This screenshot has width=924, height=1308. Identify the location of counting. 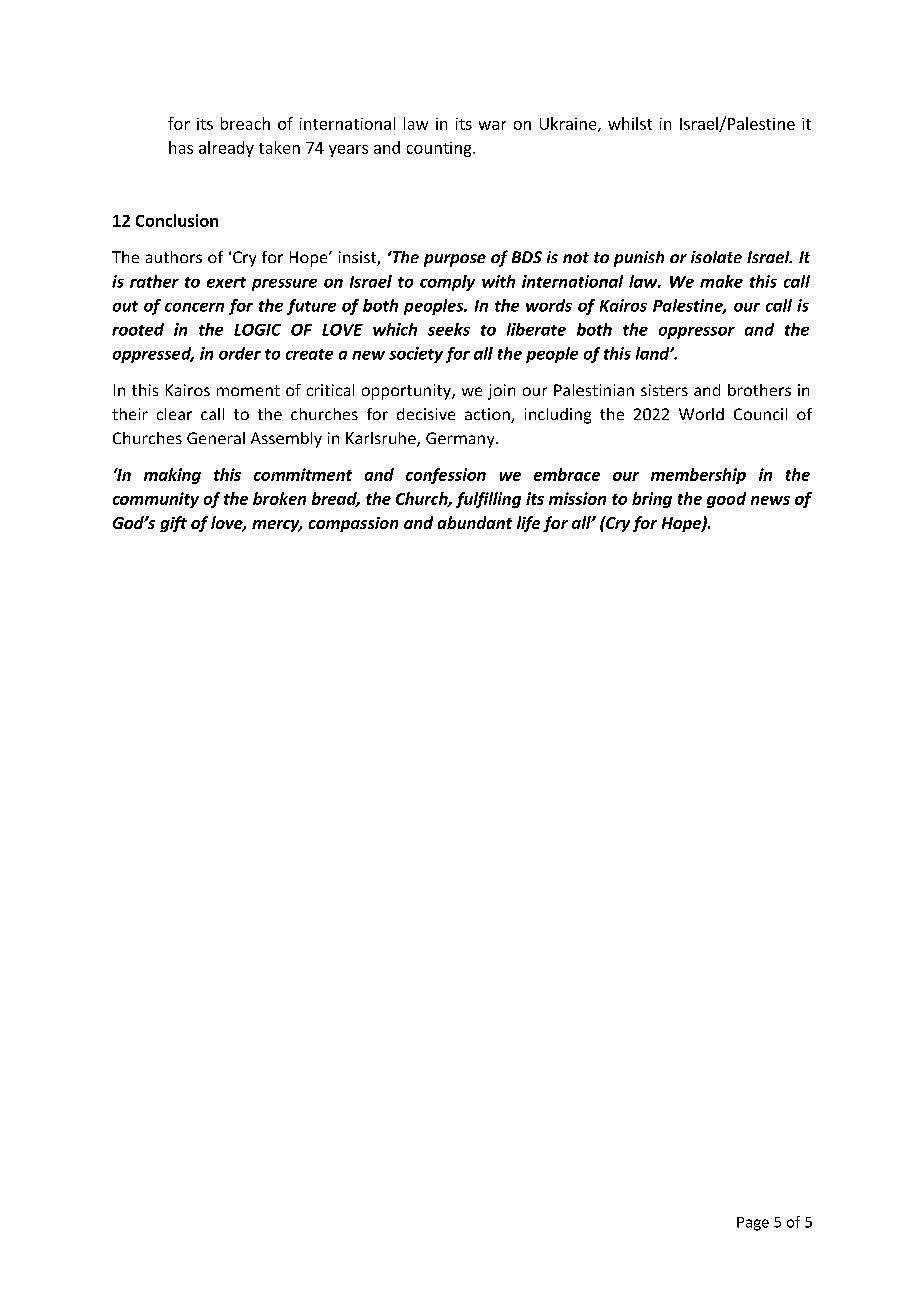
(440, 149).
